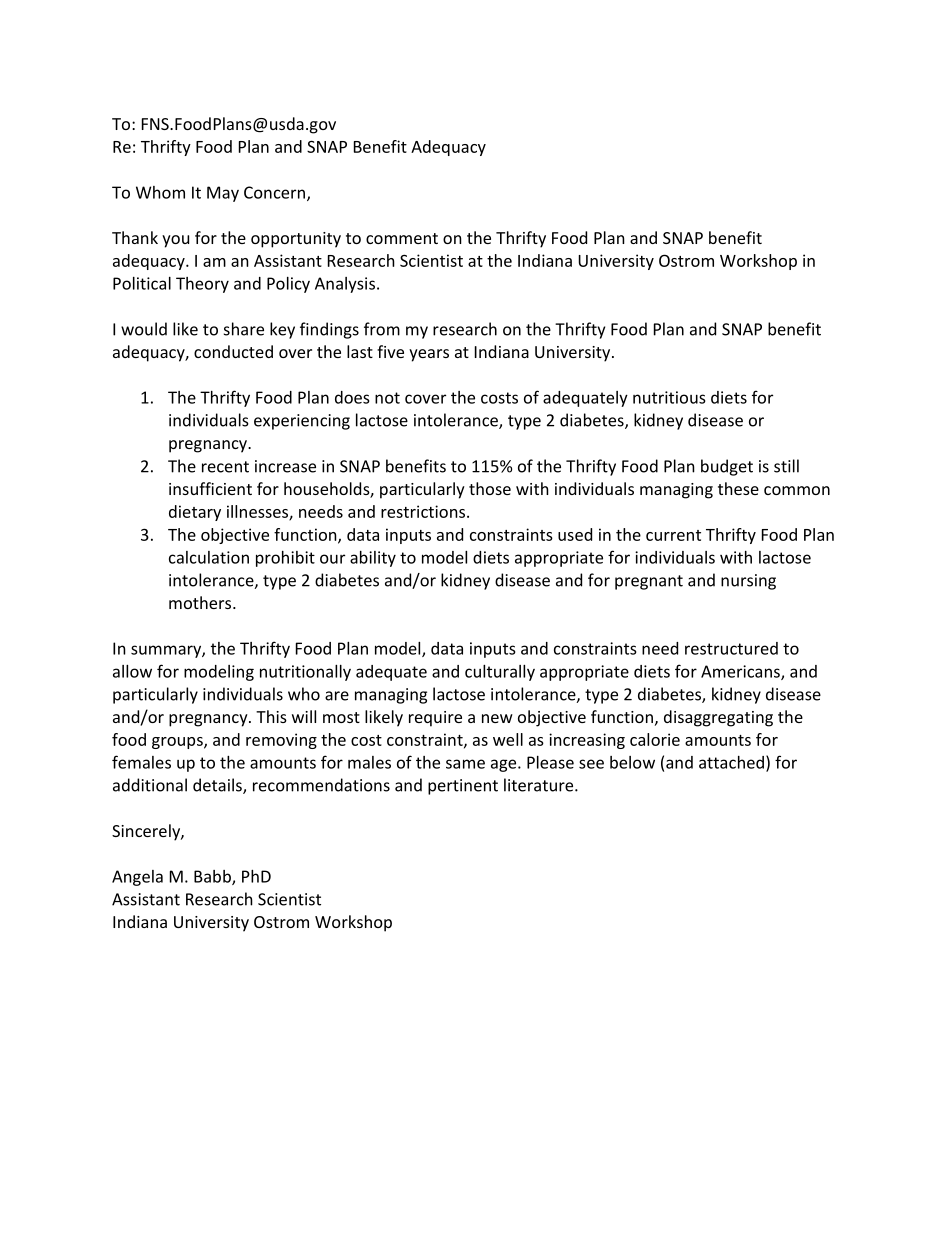  I want to click on nutritious, so click(669, 397).
